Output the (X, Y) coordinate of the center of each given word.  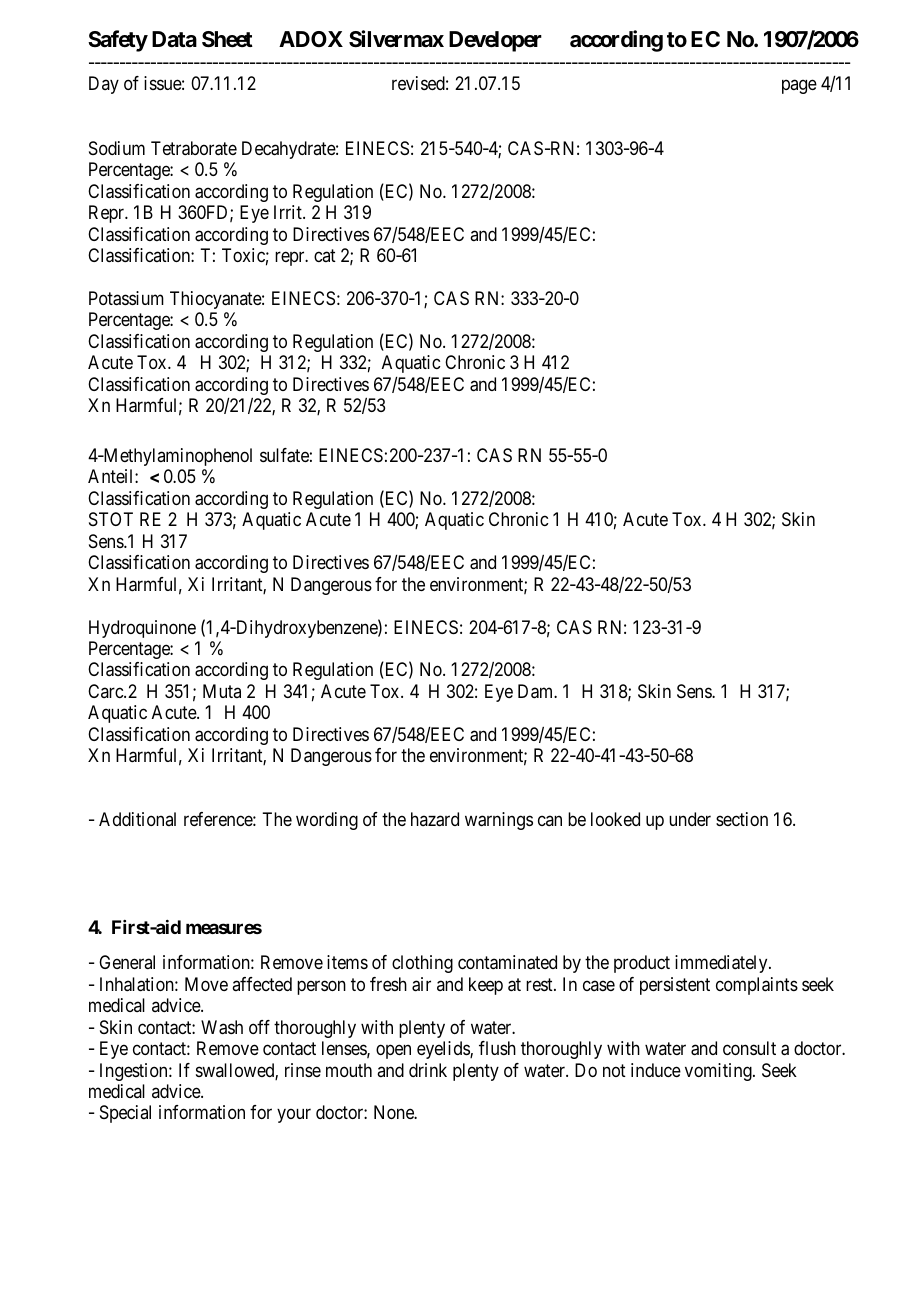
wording (327, 821)
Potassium (126, 298)
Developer (495, 41)
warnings (499, 821)
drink (428, 1070)
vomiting (719, 1072)
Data (174, 39)
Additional (137, 819)
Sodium (117, 148)
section (742, 819)
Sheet (227, 39)
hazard (435, 819)
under (690, 819)
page (799, 87)
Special (125, 1114)
